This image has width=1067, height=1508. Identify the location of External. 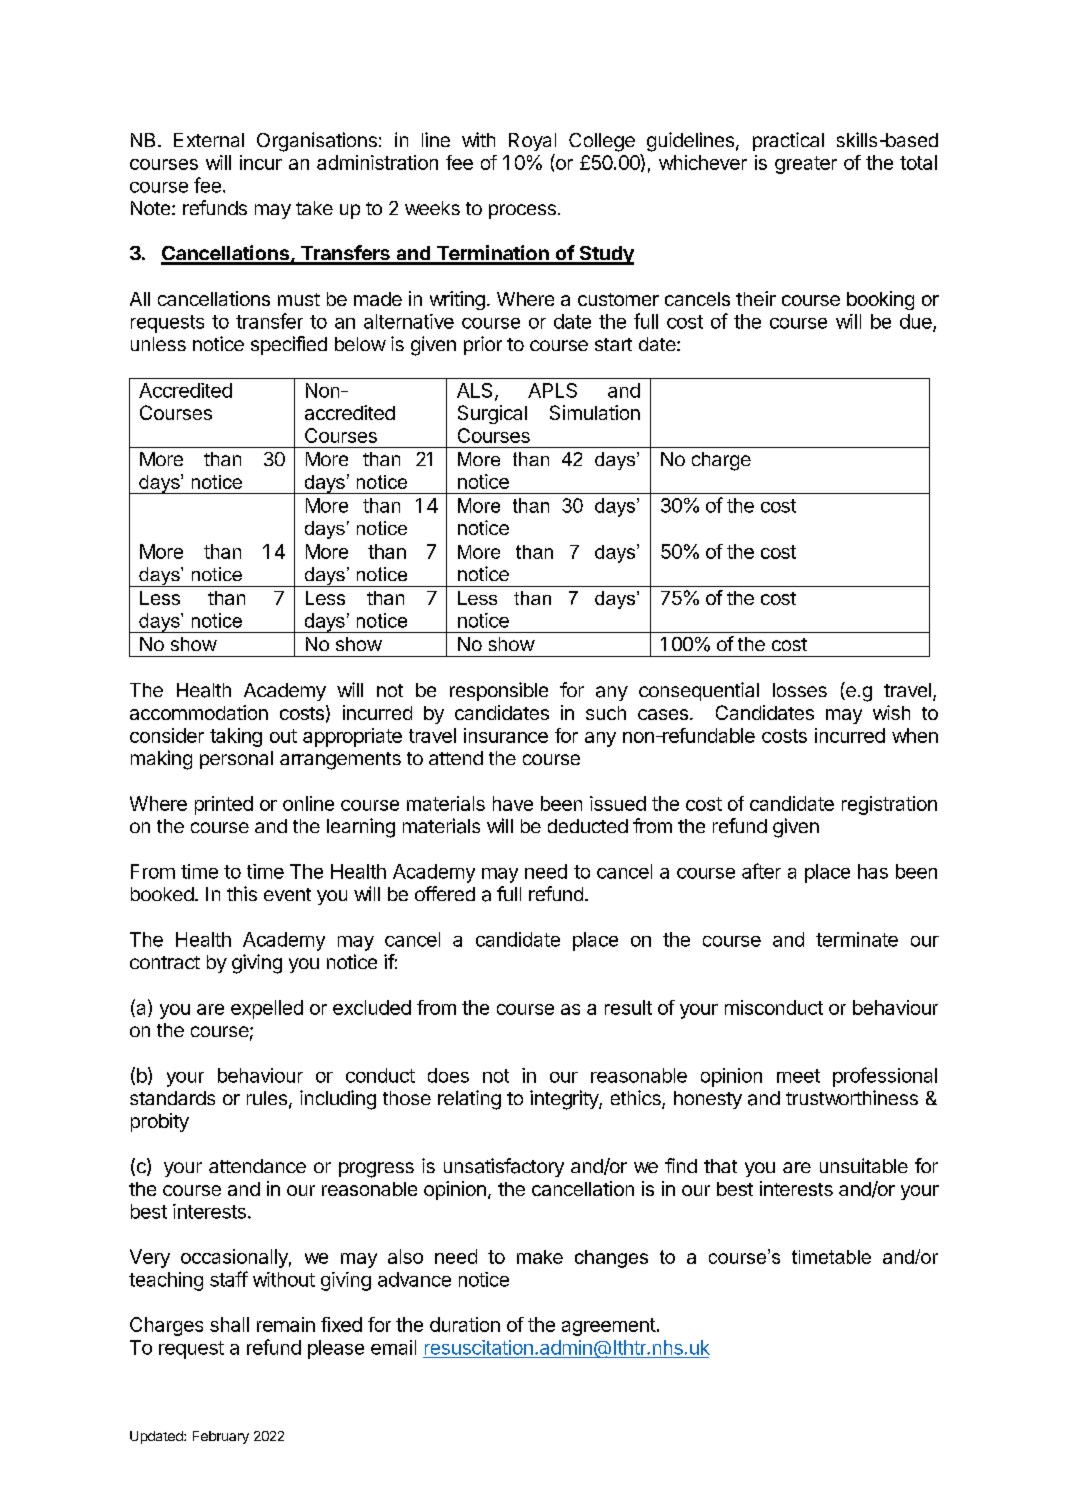
(209, 140).
